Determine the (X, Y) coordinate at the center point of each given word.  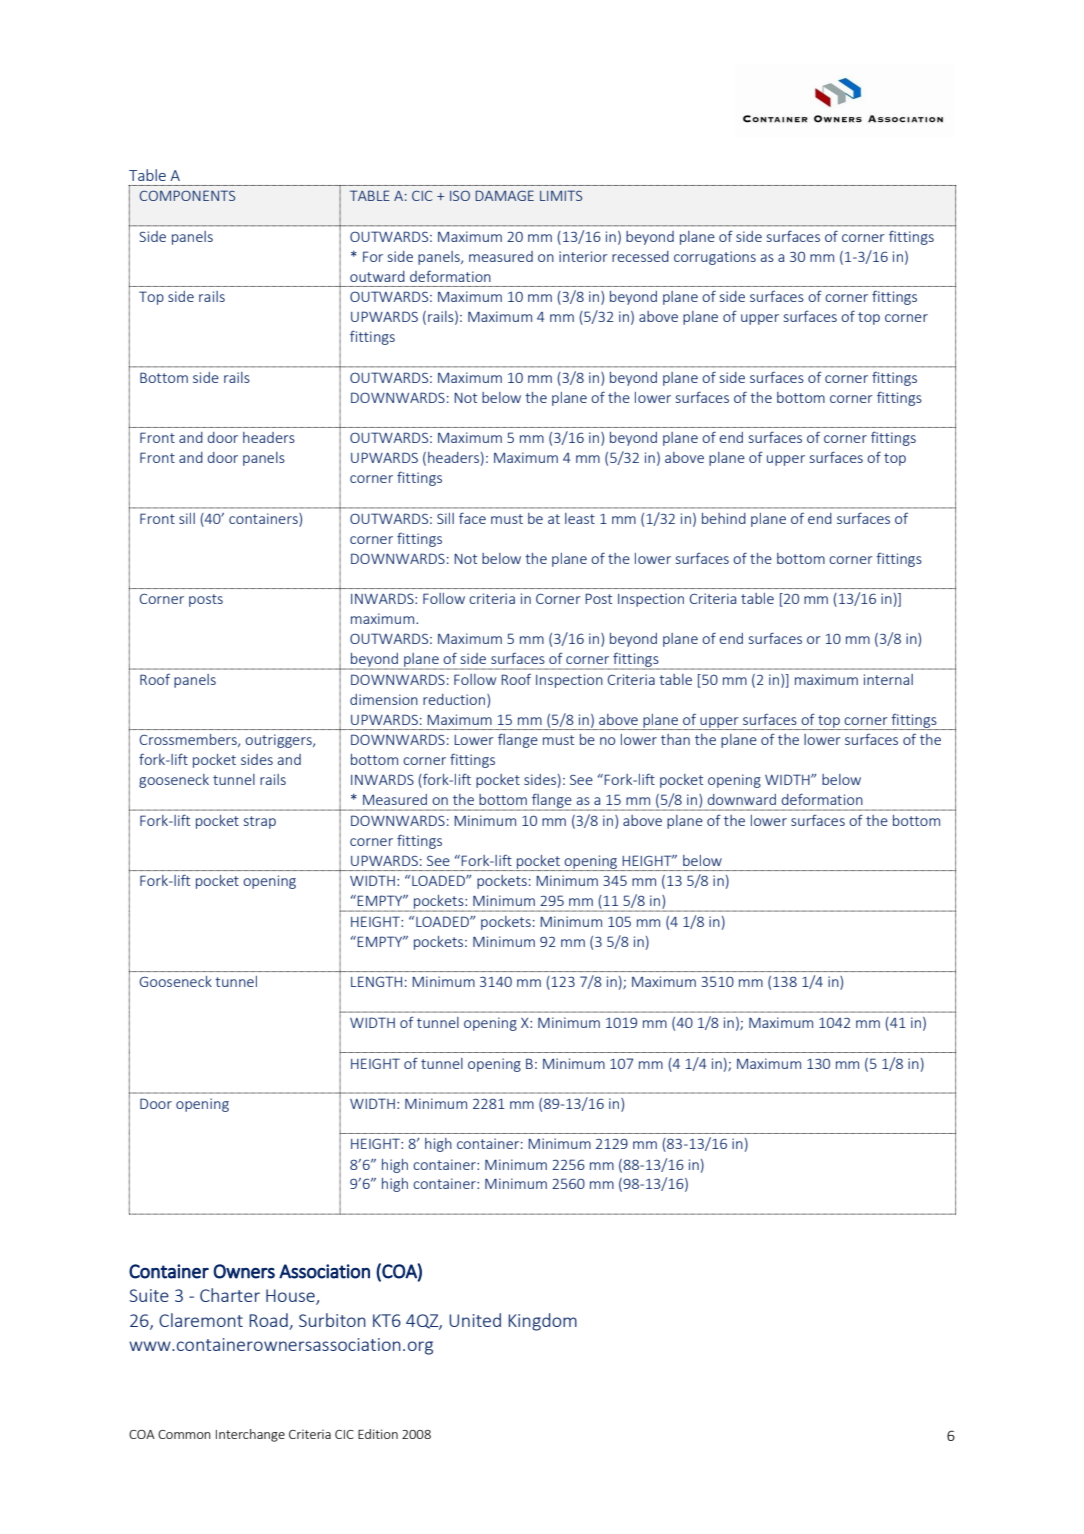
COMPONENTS (187, 195)
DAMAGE (504, 195)
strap (260, 822)
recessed (640, 256)
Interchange (250, 1435)
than (675, 739)
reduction (455, 699)
